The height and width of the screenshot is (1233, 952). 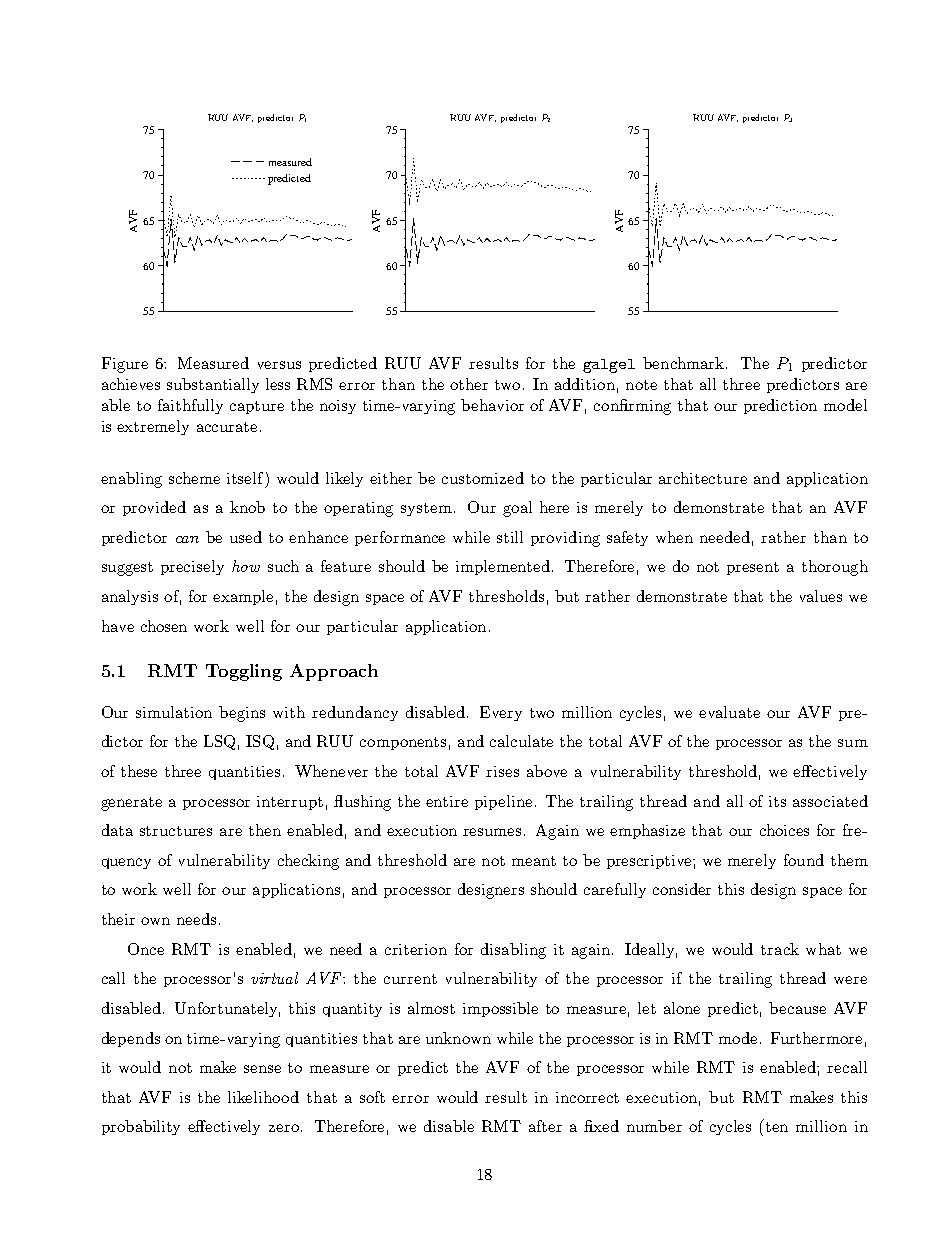 What do you see at coordinates (213, 385) in the screenshot?
I see `substantially` at bounding box center [213, 385].
